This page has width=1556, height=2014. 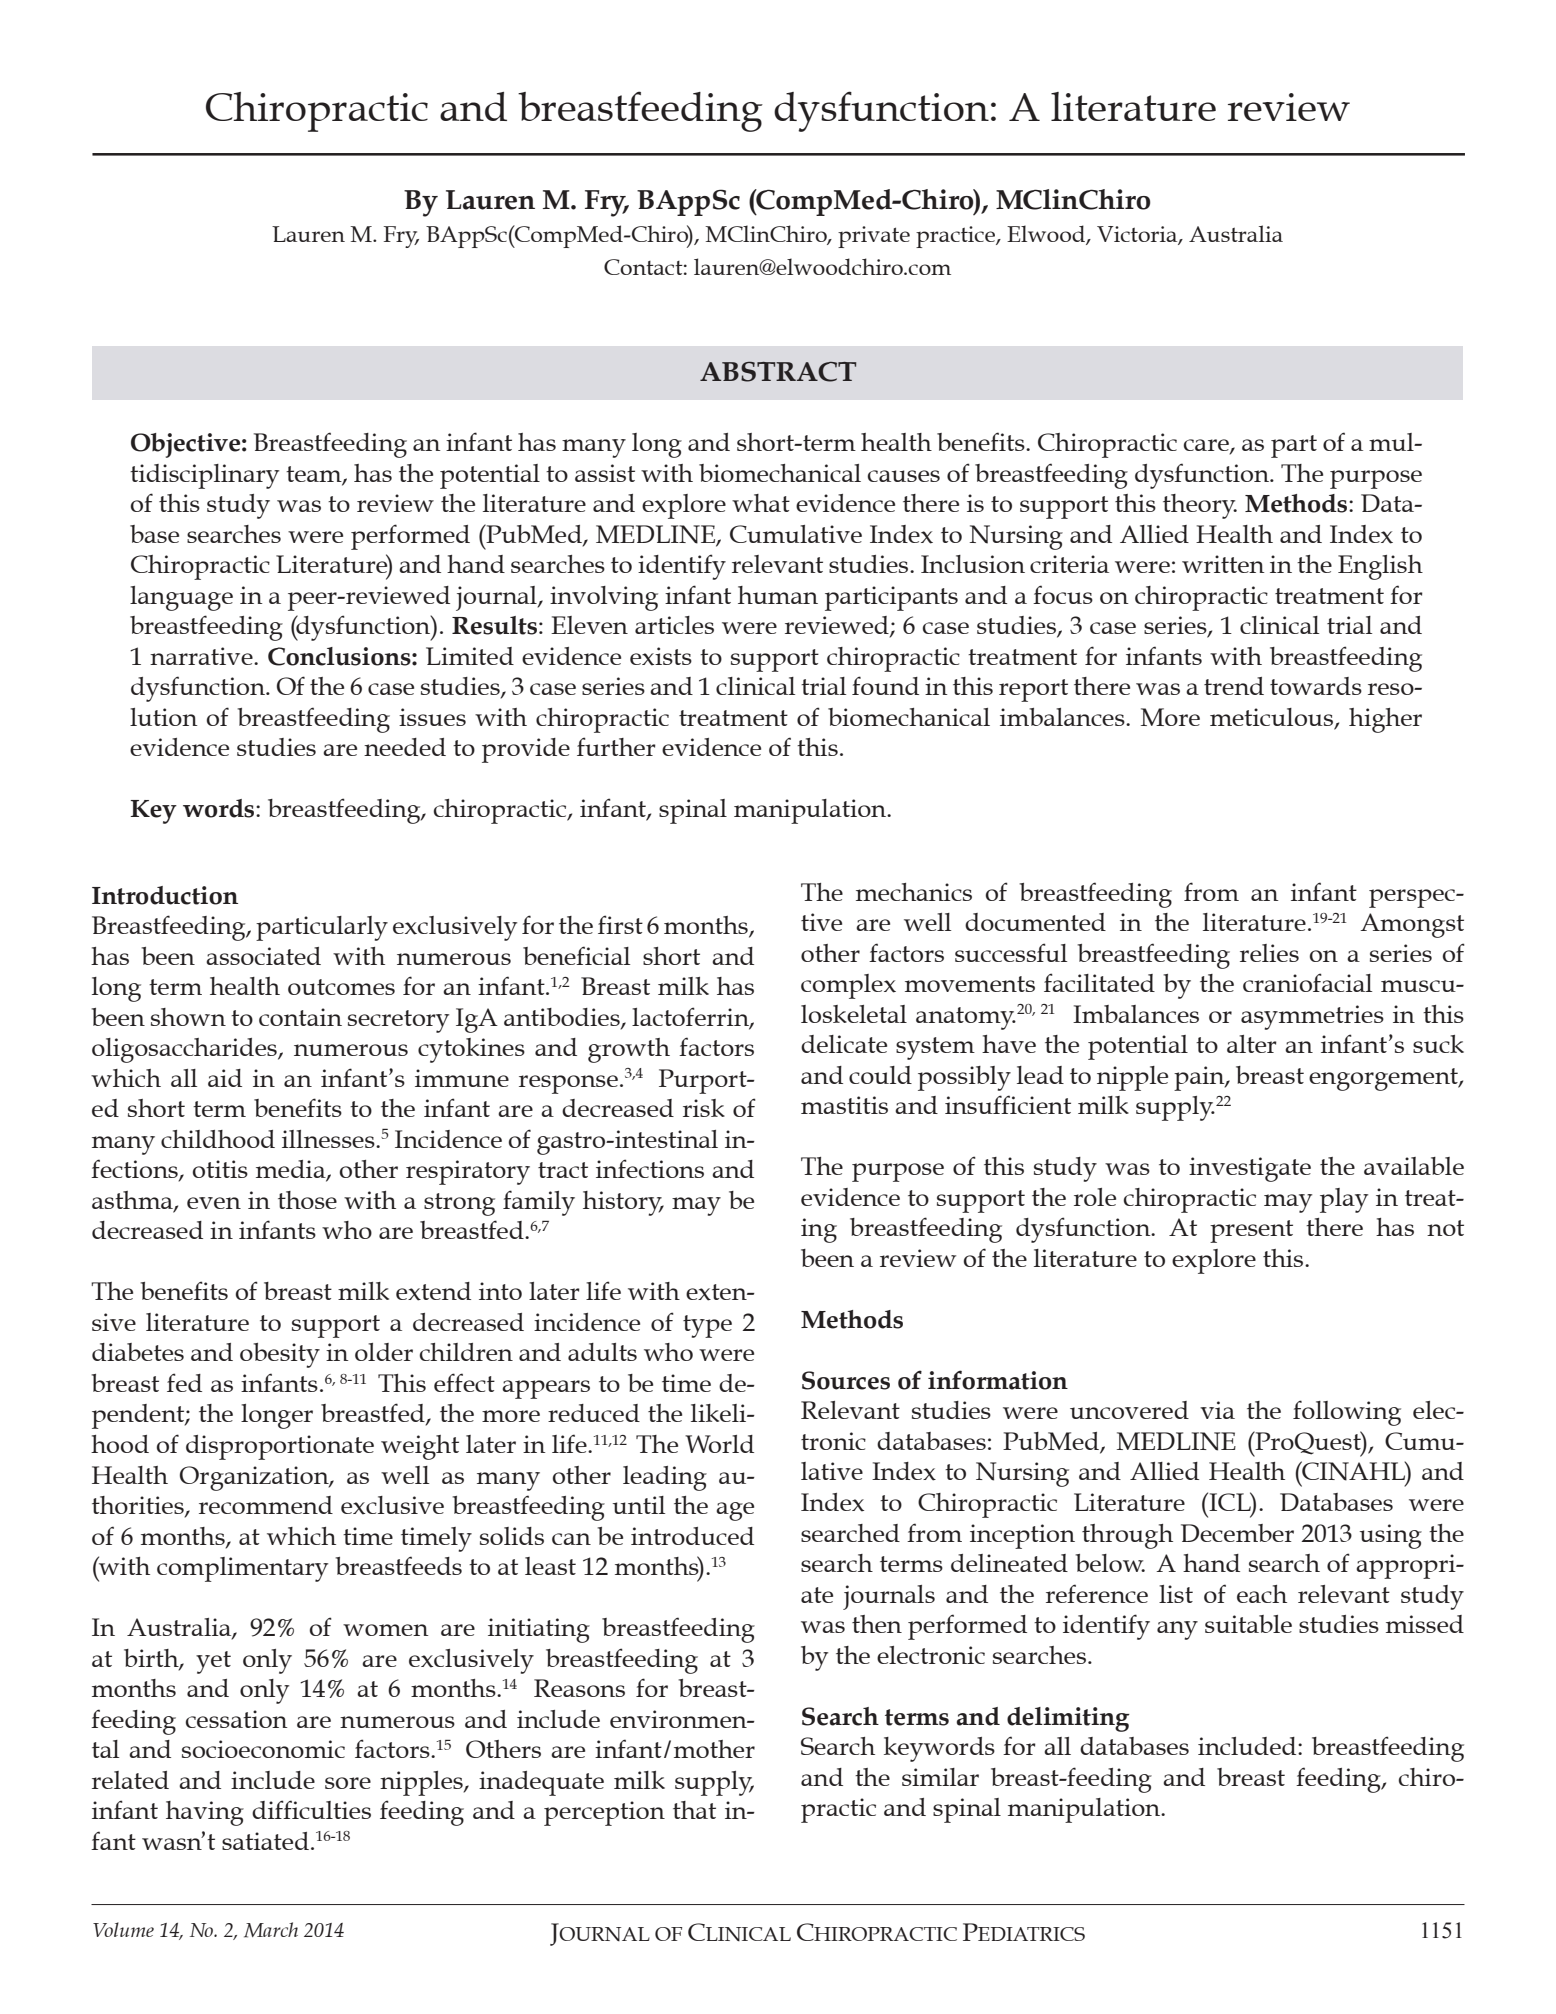 What do you see at coordinates (694, 1810) in the page?
I see `that` at bounding box center [694, 1810].
